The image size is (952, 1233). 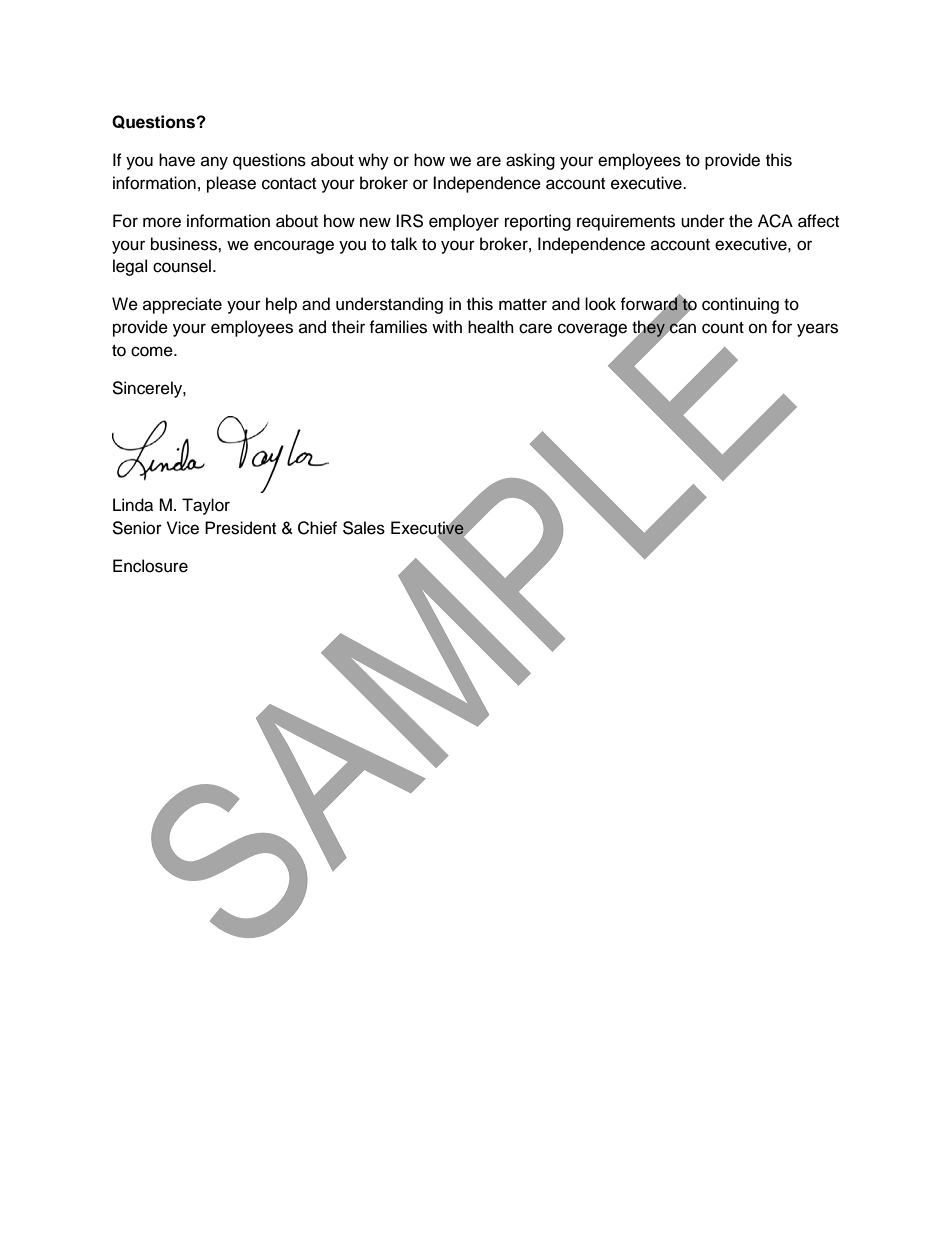 What do you see at coordinates (214, 163) in the document?
I see `any` at bounding box center [214, 163].
